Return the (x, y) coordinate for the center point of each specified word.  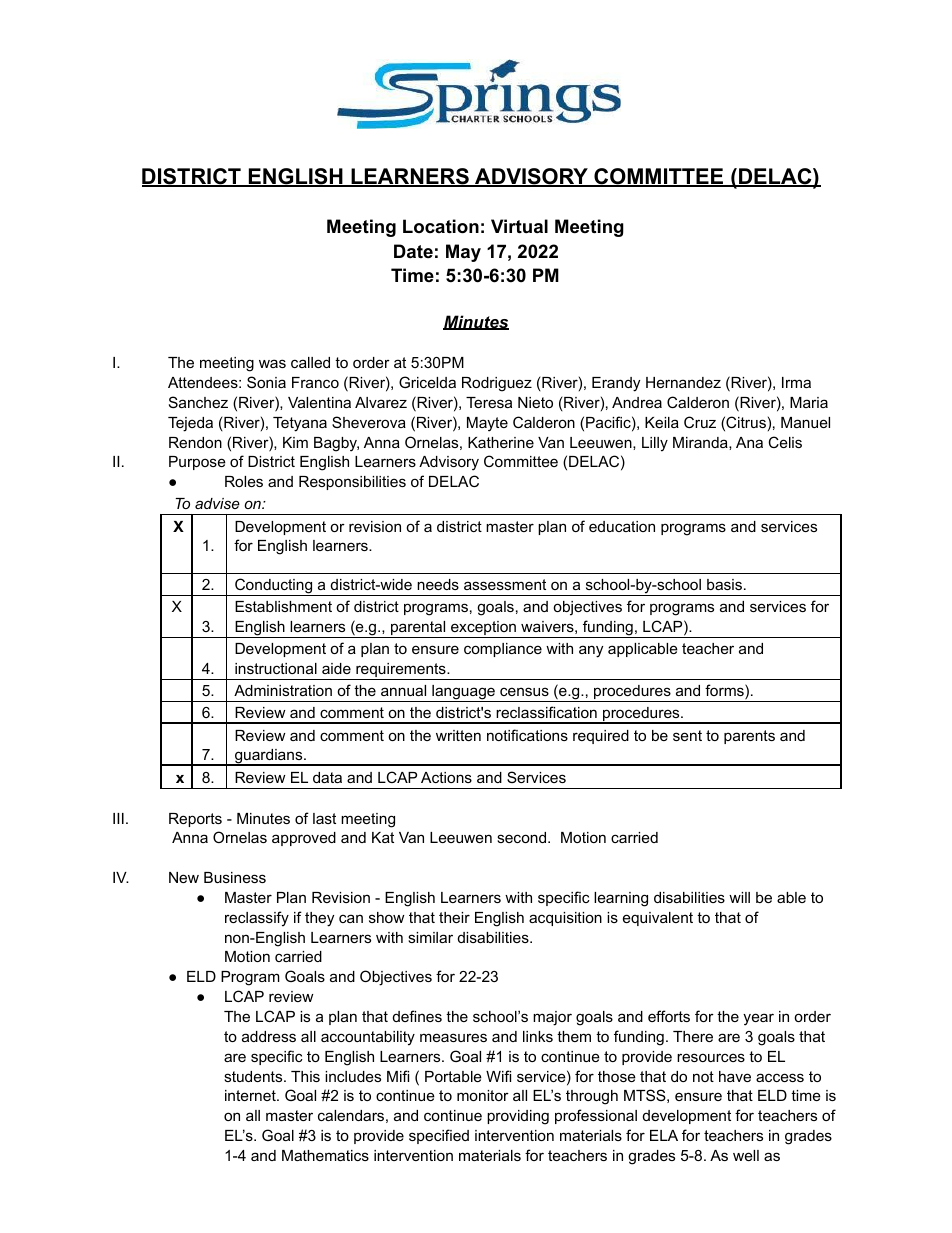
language (463, 693)
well (746, 1155)
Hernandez (683, 382)
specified (439, 1136)
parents (749, 737)
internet (251, 1095)
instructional (276, 668)
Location (441, 226)
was (272, 363)
